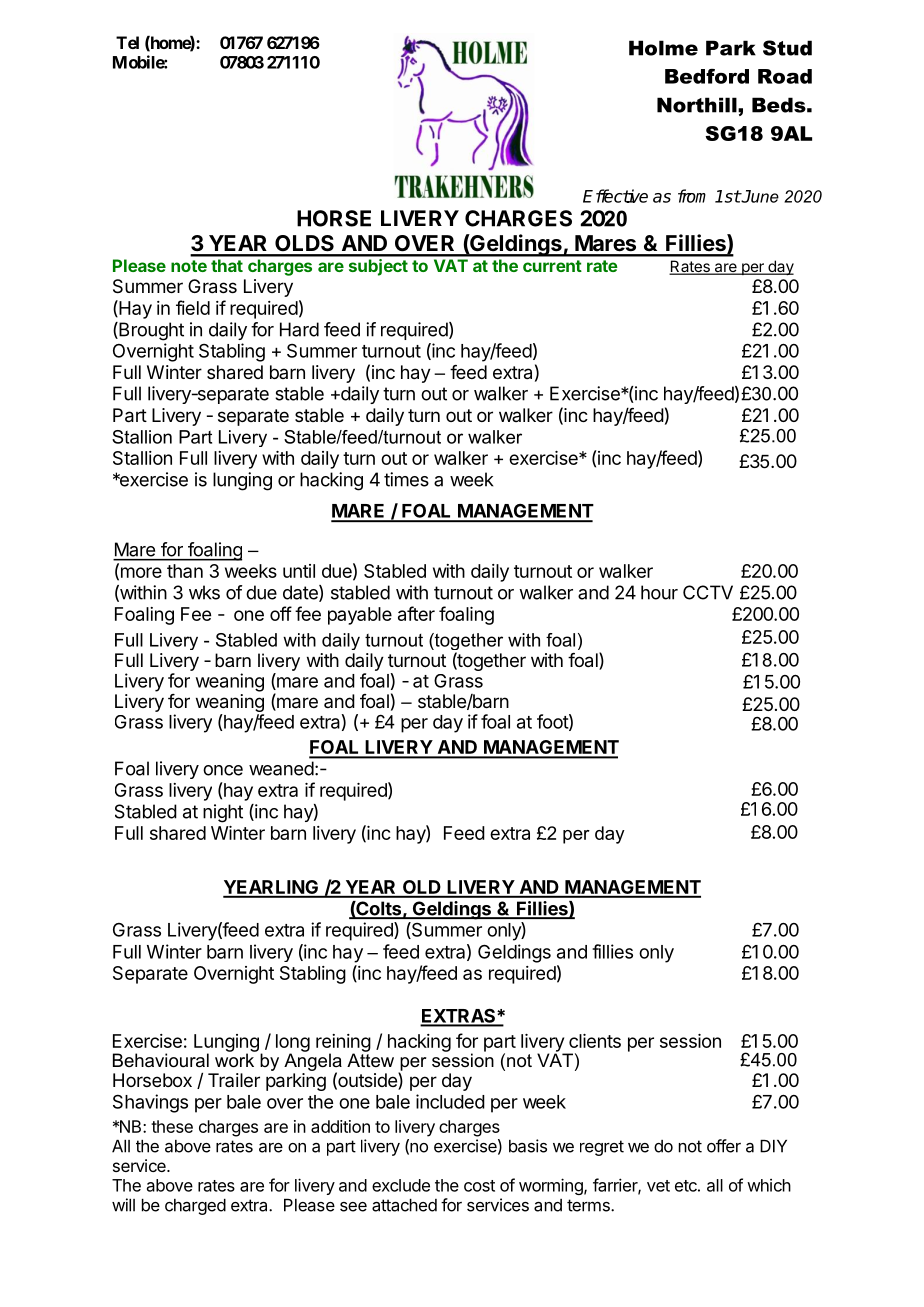 The height and width of the screenshot is (1307, 924). What do you see at coordinates (615, 196) in the screenshot?
I see `Effective` at bounding box center [615, 196].
